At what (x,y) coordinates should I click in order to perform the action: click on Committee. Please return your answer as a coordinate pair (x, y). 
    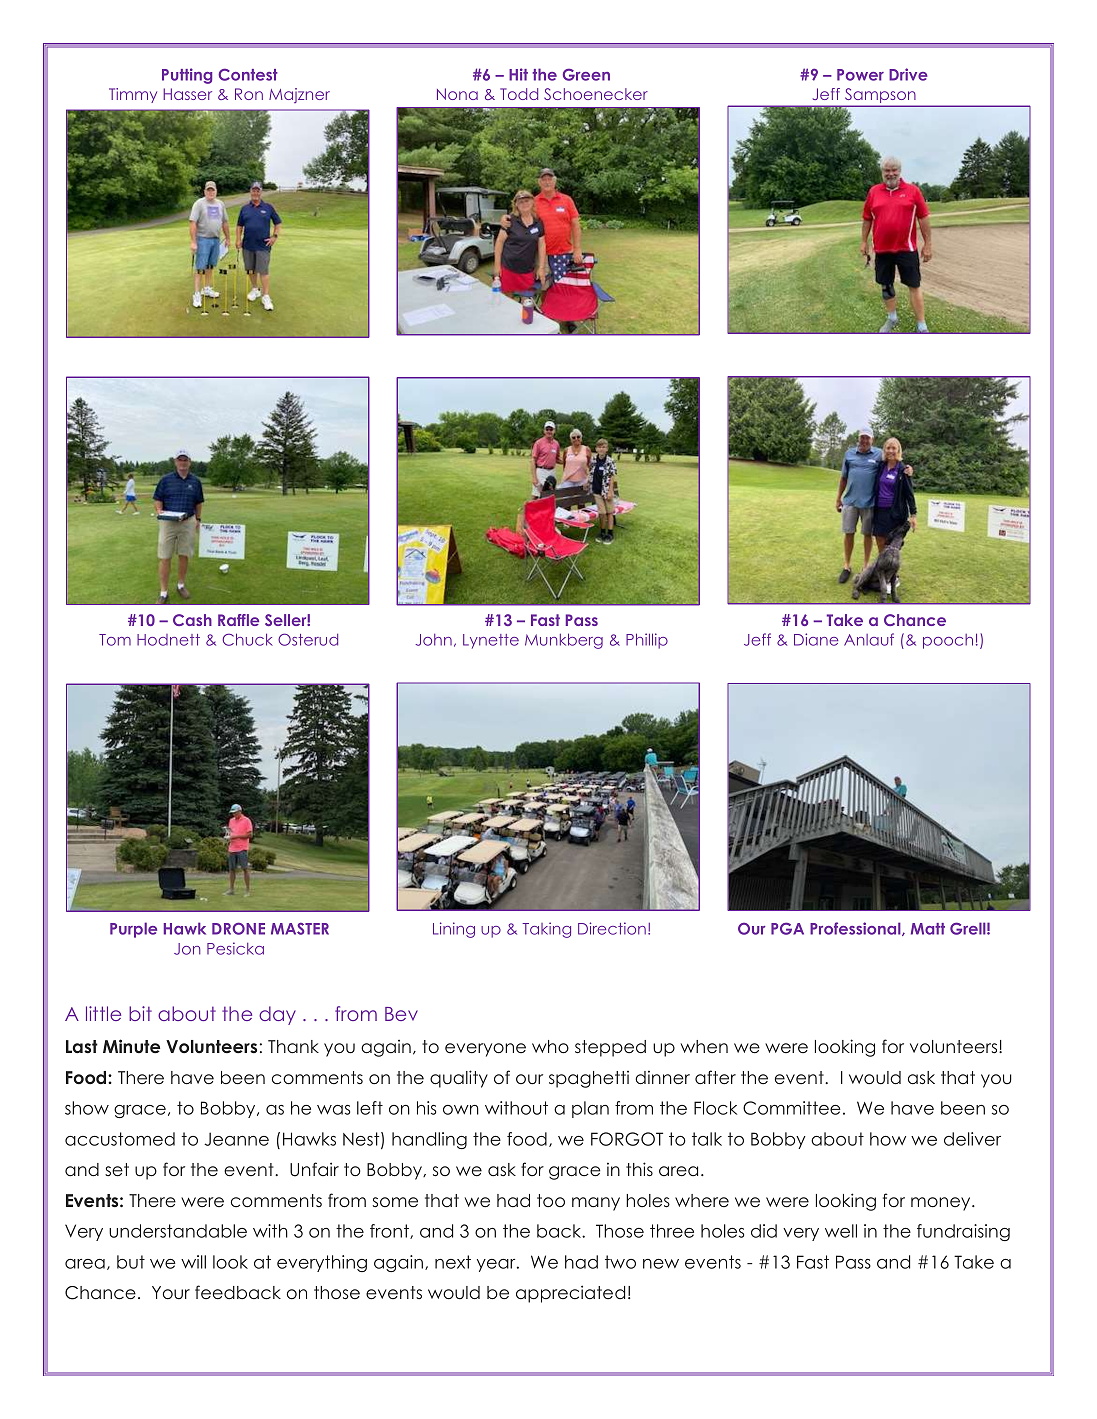
    Looking at the image, I should click on (792, 1108).
